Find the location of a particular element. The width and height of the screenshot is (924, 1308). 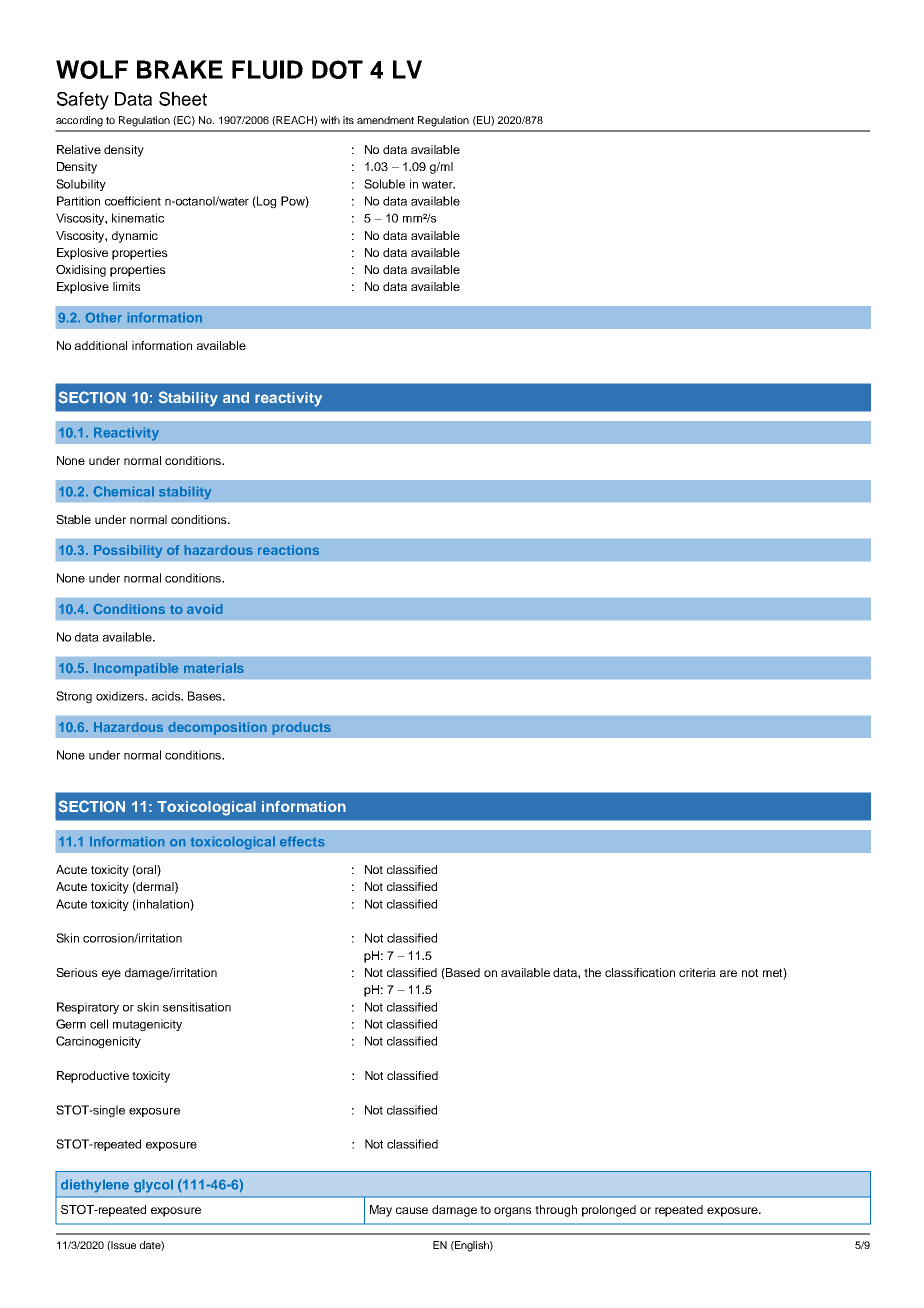

cause is located at coordinates (412, 1210).
